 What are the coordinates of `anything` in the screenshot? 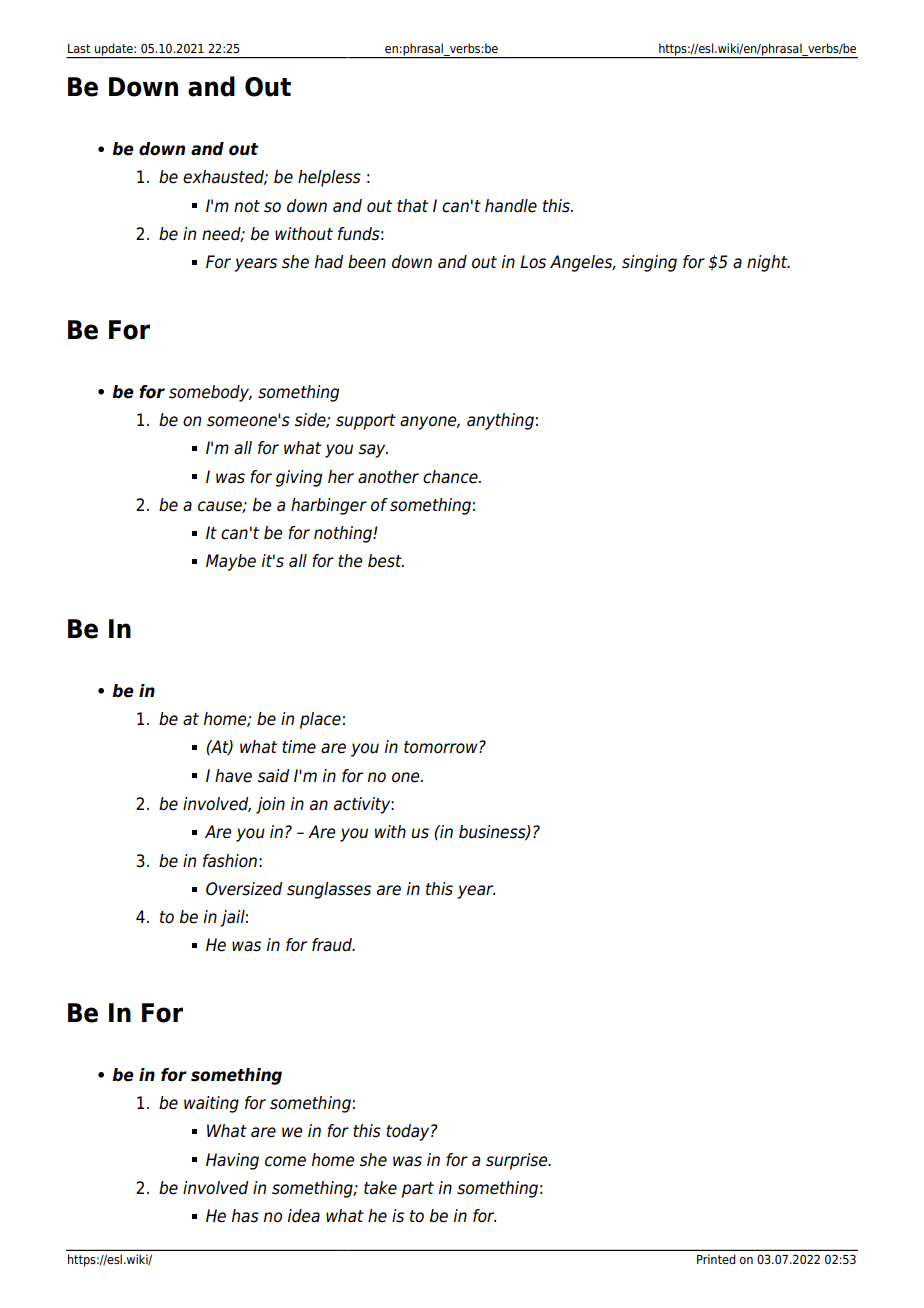 It's located at (500, 421).
